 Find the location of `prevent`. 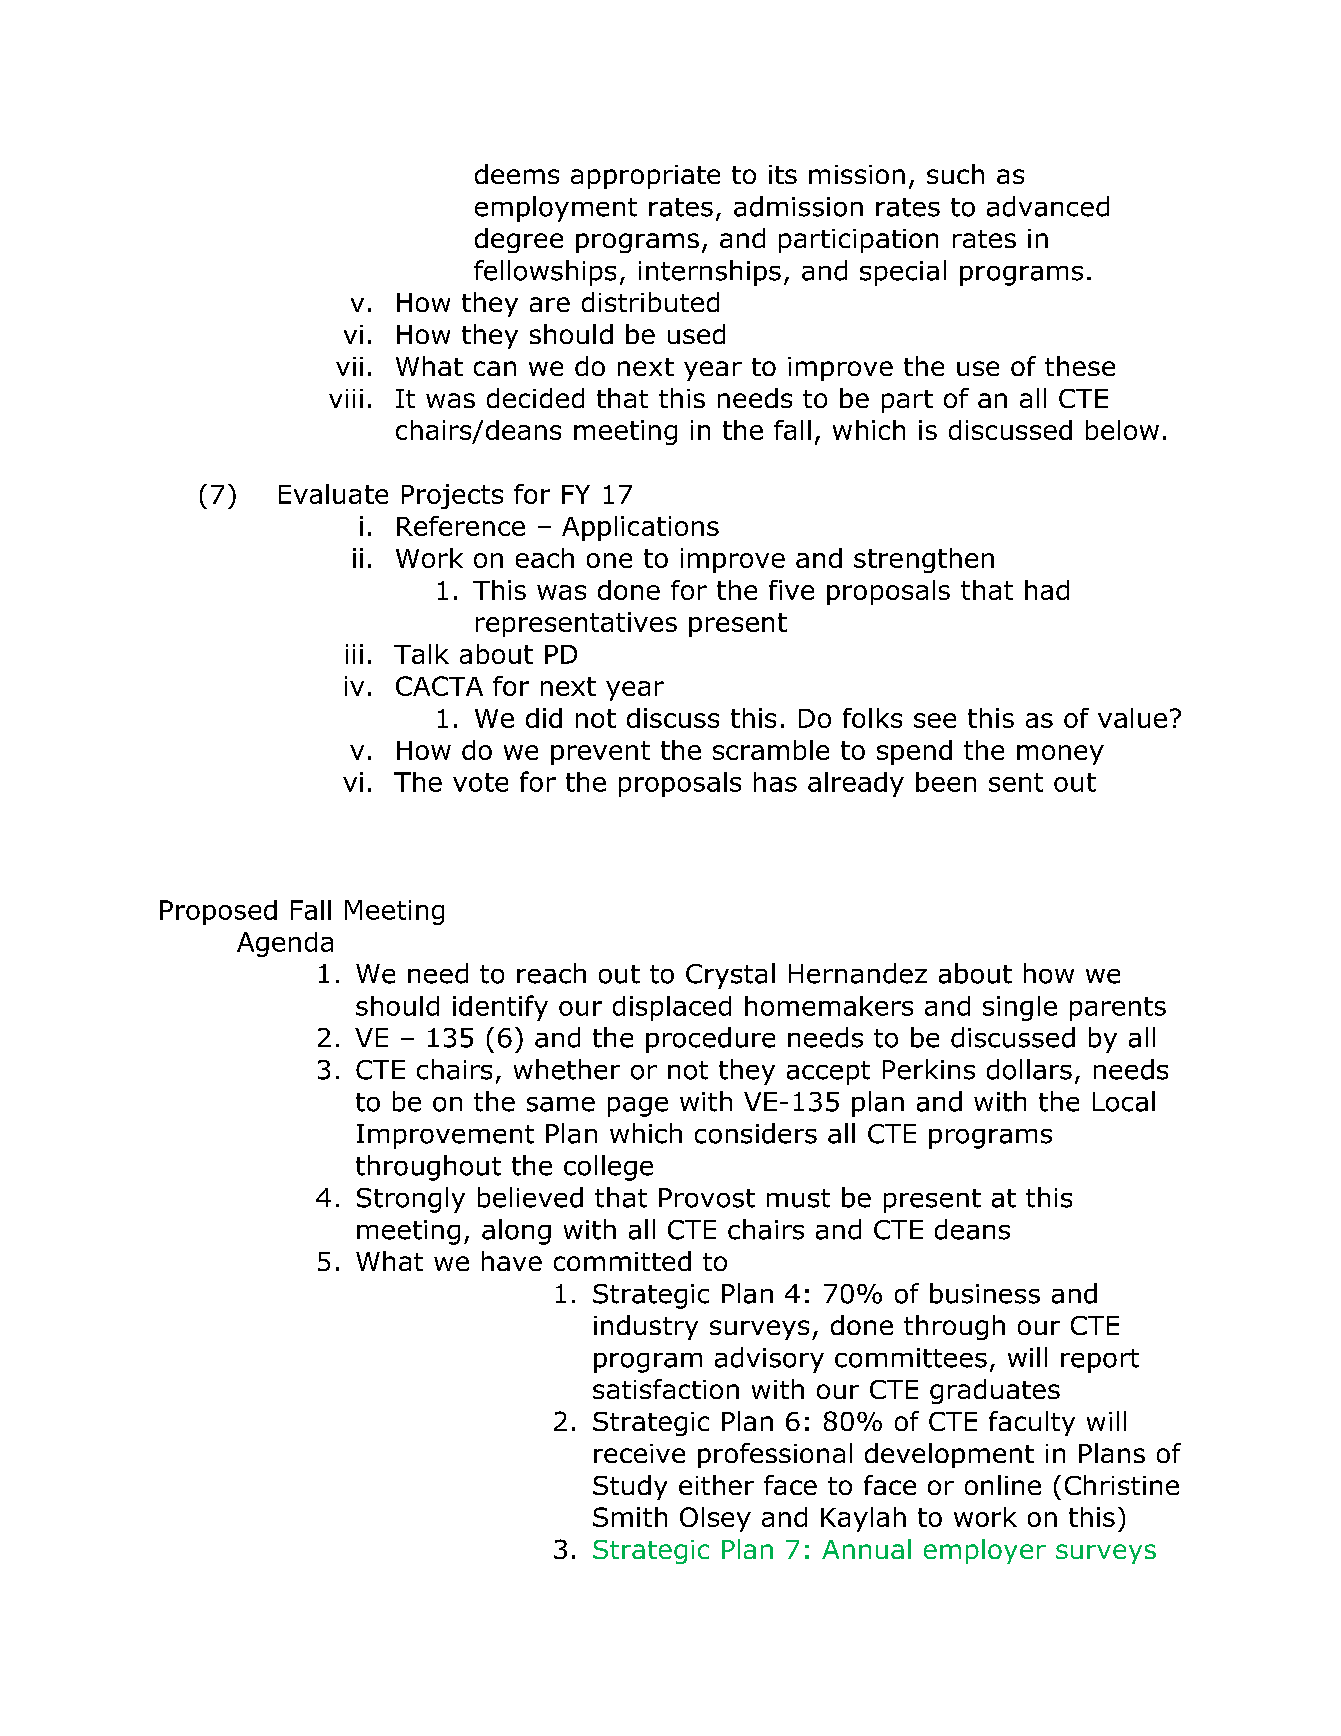

prevent is located at coordinates (600, 753).
